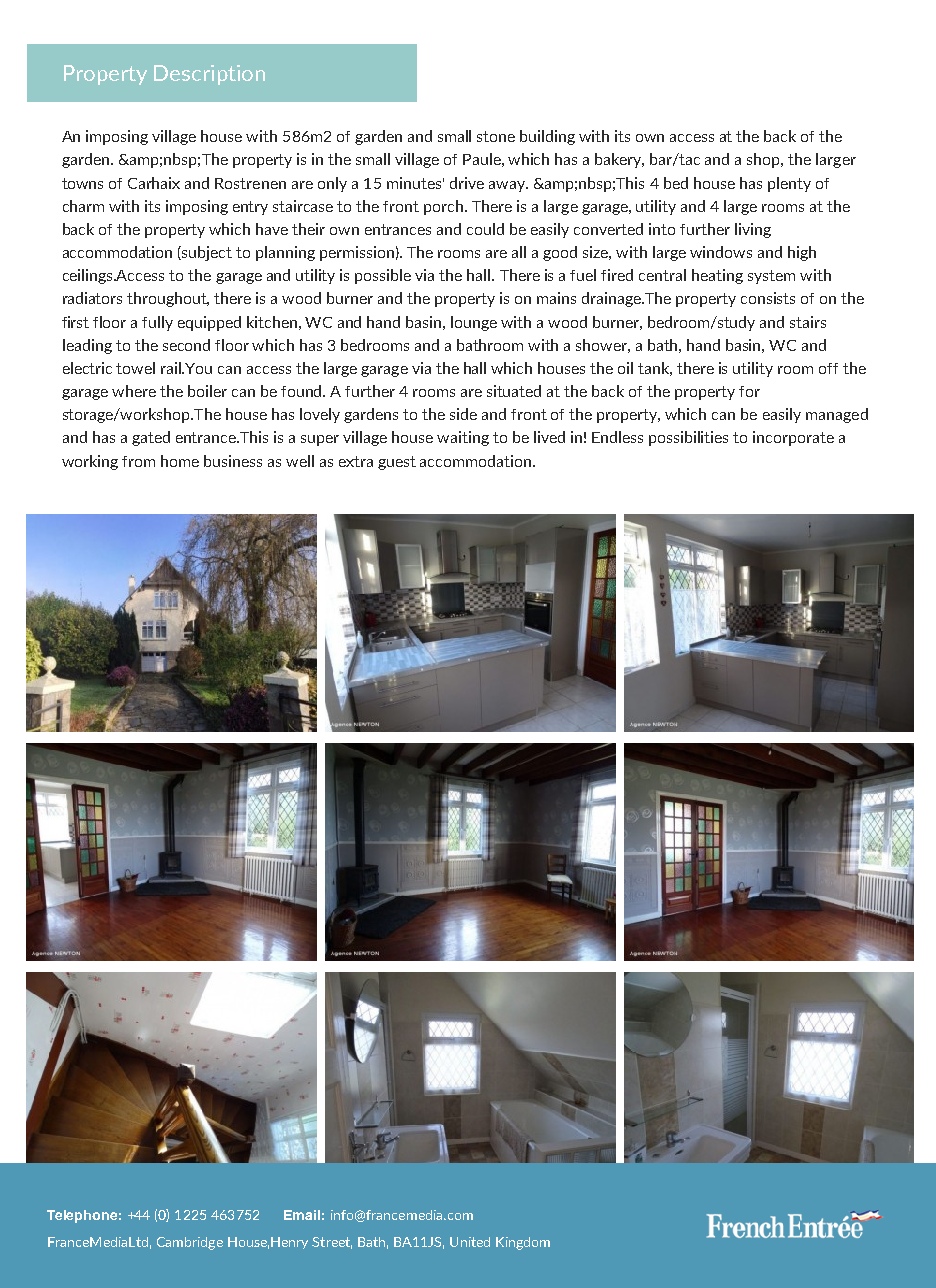 The image size is (936, 1288). Describe the element at coordinates (496, 136) in the page. I see `stone` at that location.
